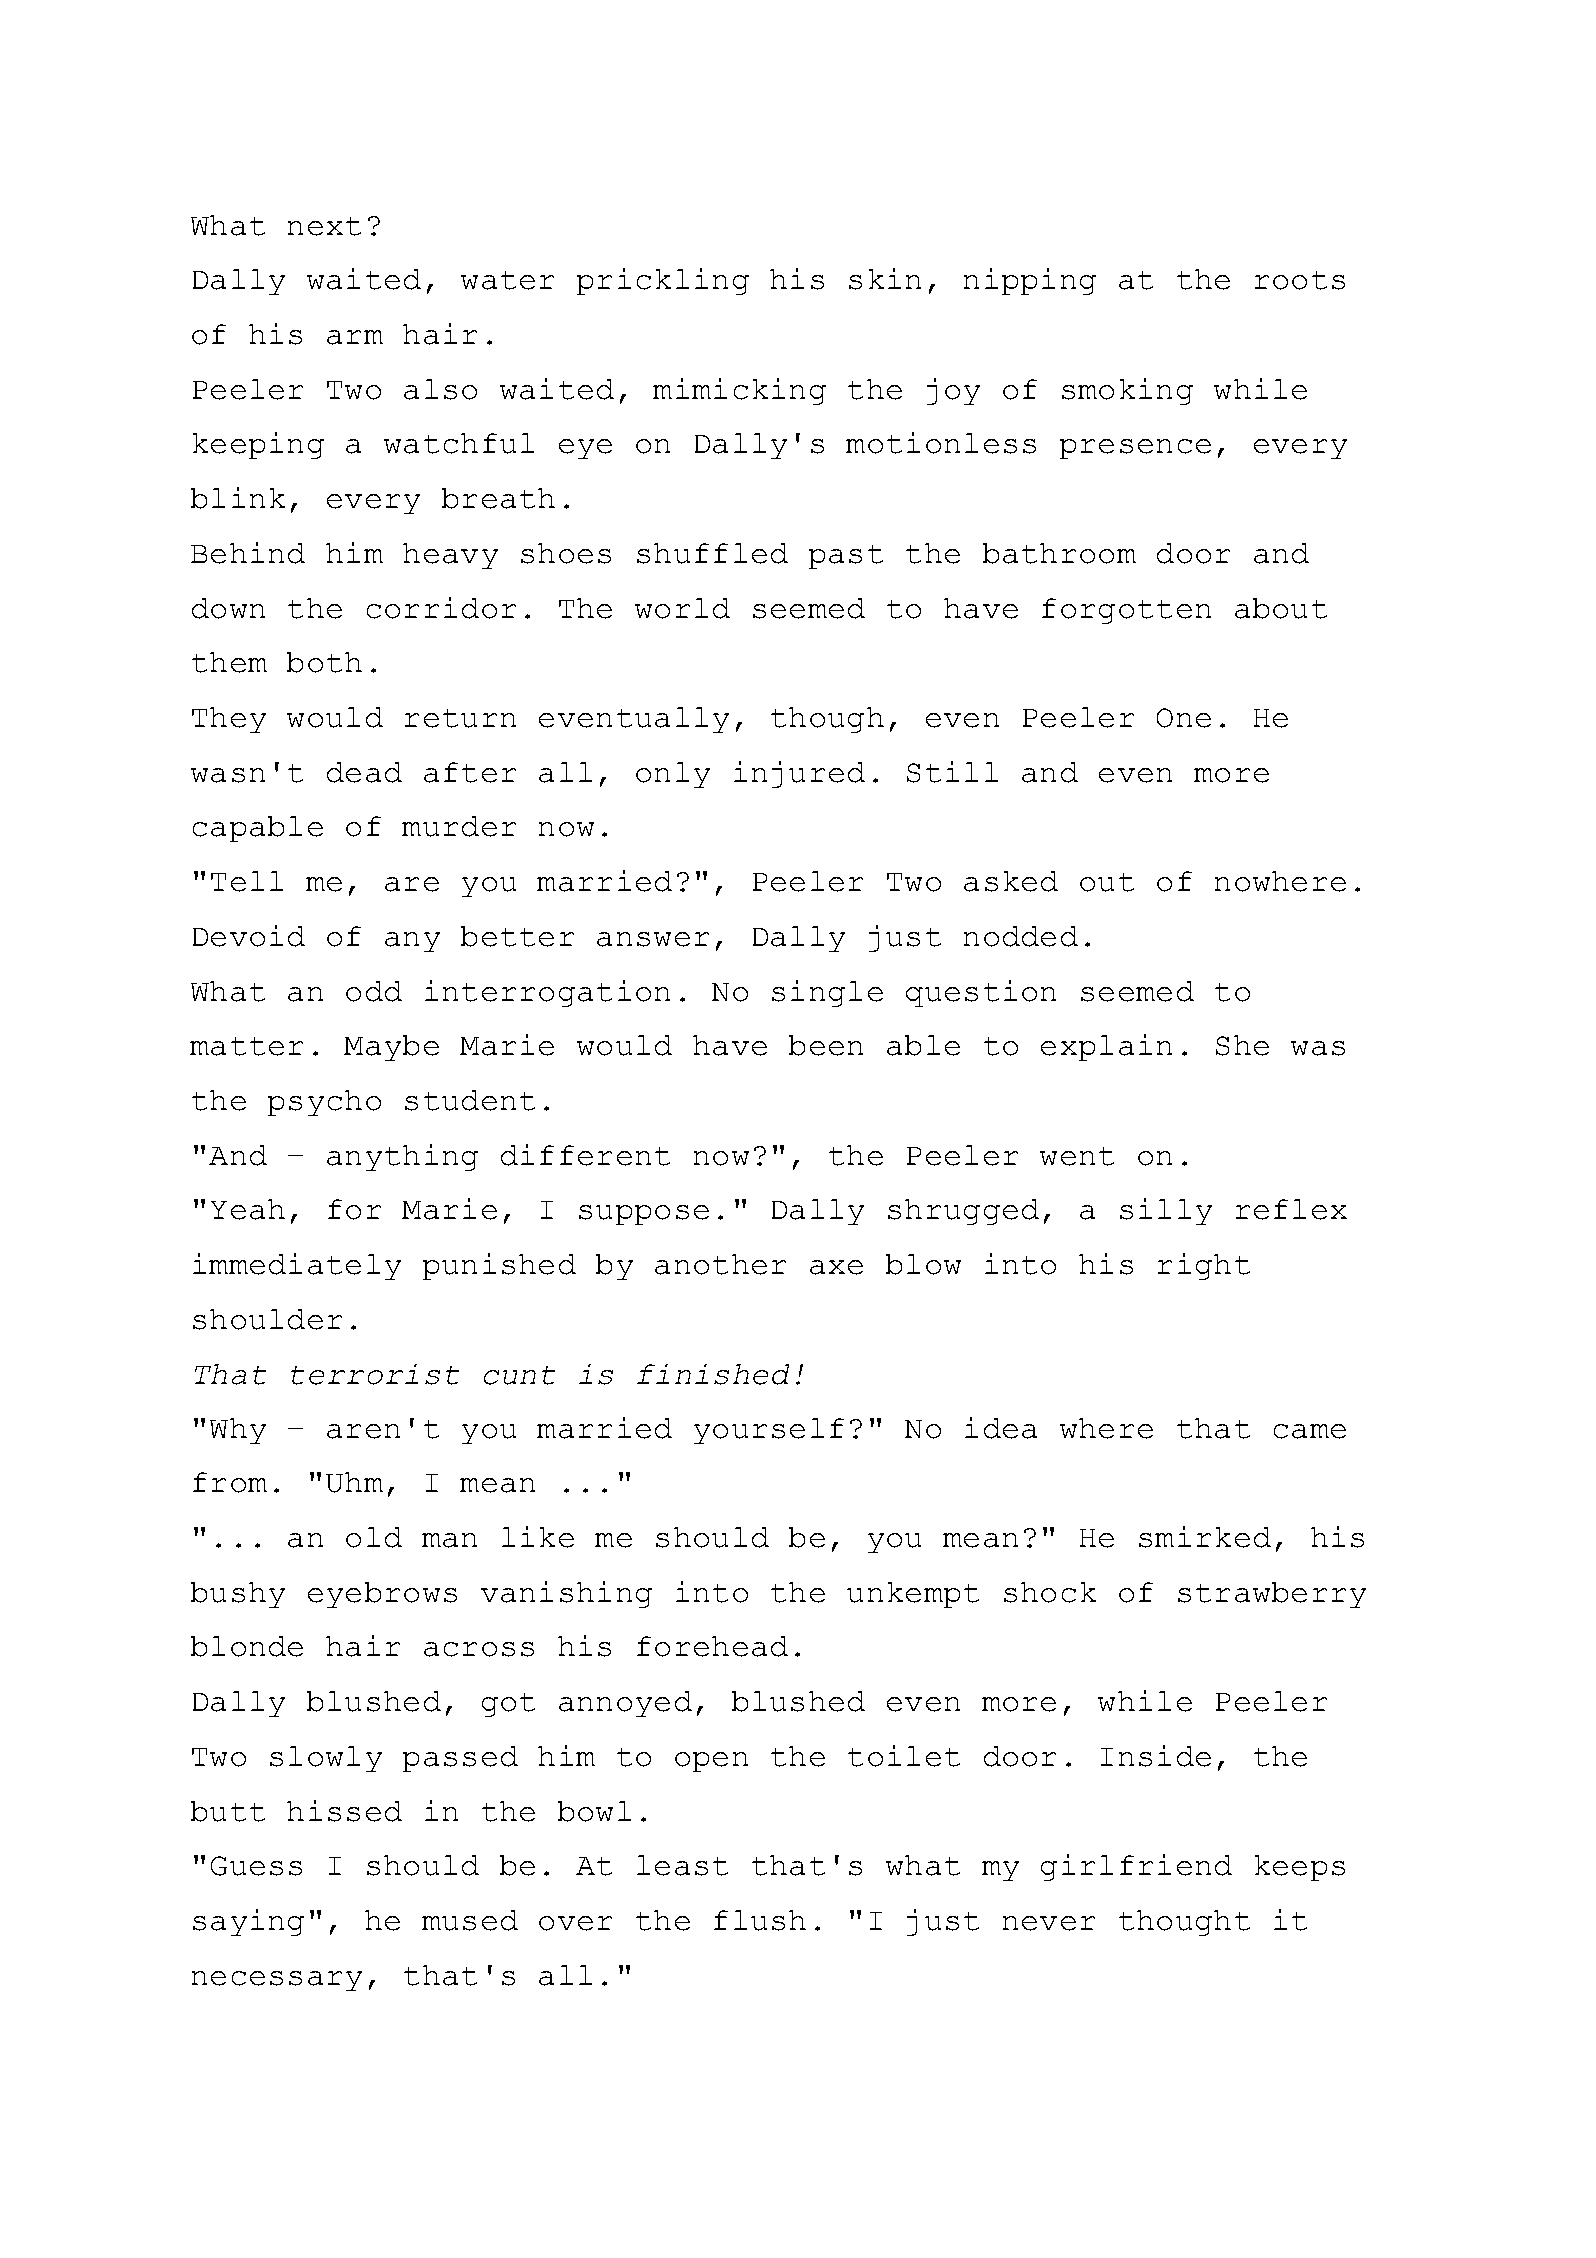 This image has width=1596, height=2258. What do you see at coordinates (1300, 280) in the image?
I see `roots` at bounding box center [1300, 280].
